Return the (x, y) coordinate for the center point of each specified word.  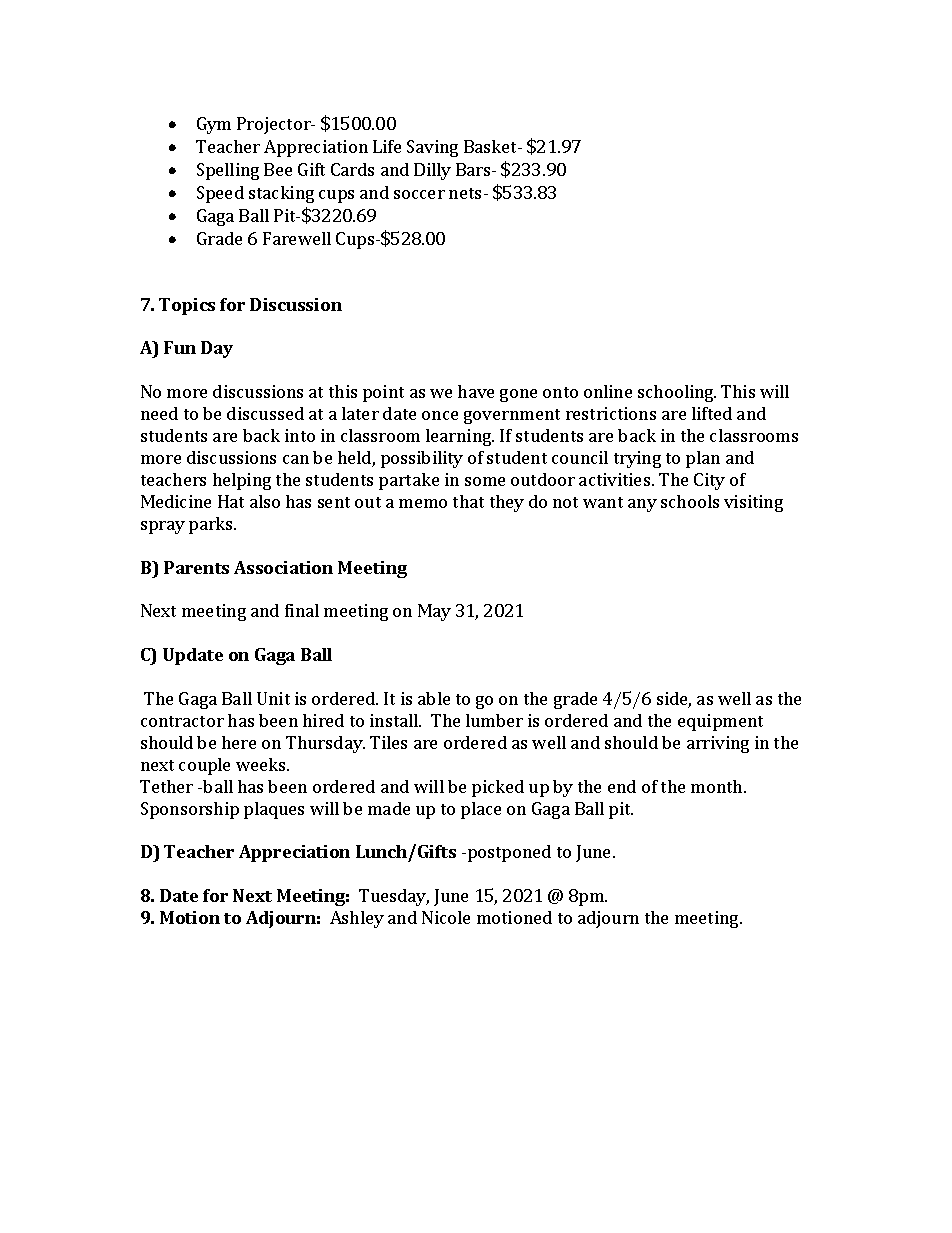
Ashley (357, 919)
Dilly (432, 171)
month (718, 786)
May (434, 612)
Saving (432, 148)
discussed (265, 413)
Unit (273, 698)
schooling (677, 393)
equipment (720, 722)
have (476, 391)
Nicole (446, 917)
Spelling (228, 171)
